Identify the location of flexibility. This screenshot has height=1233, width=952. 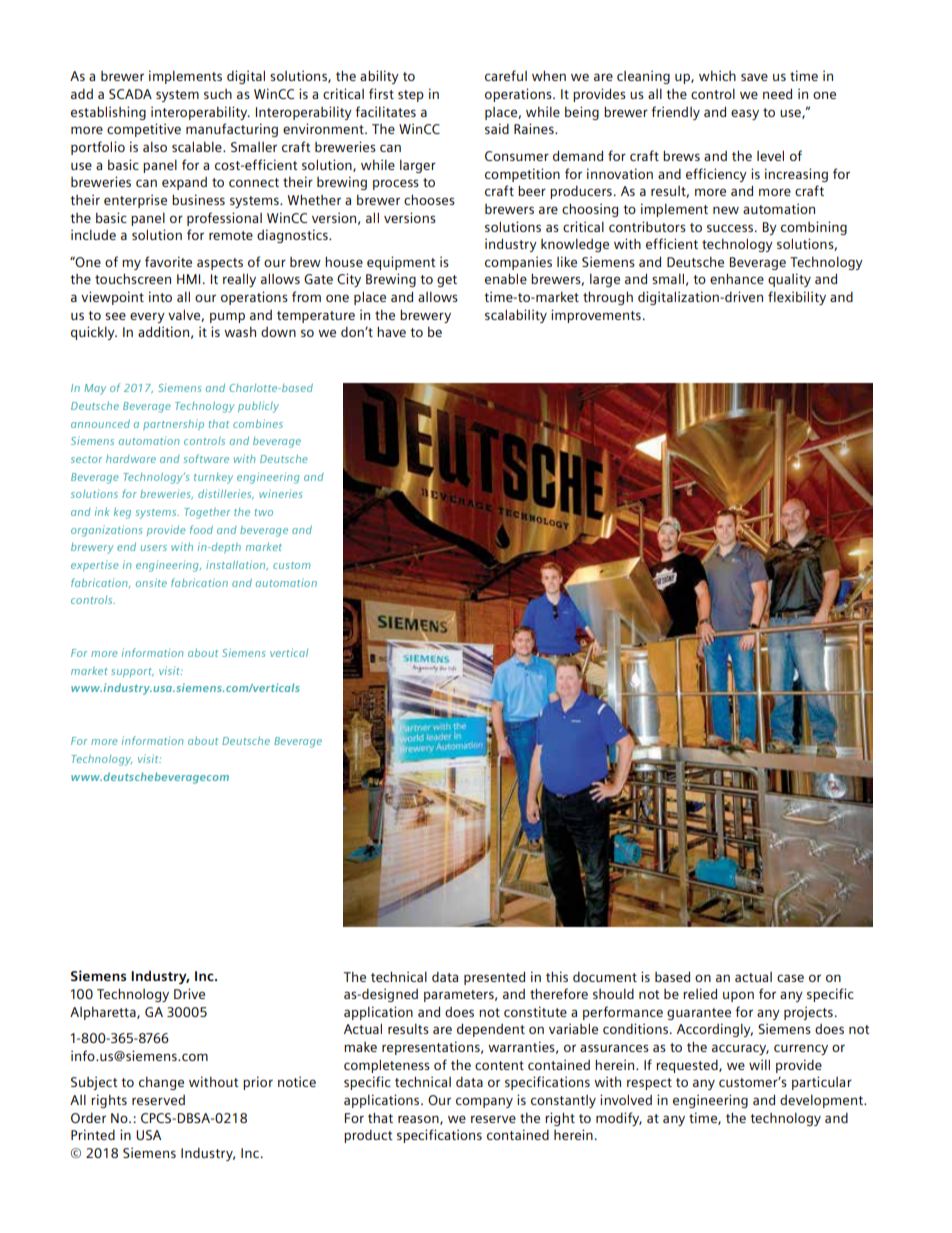
(797, 298).
